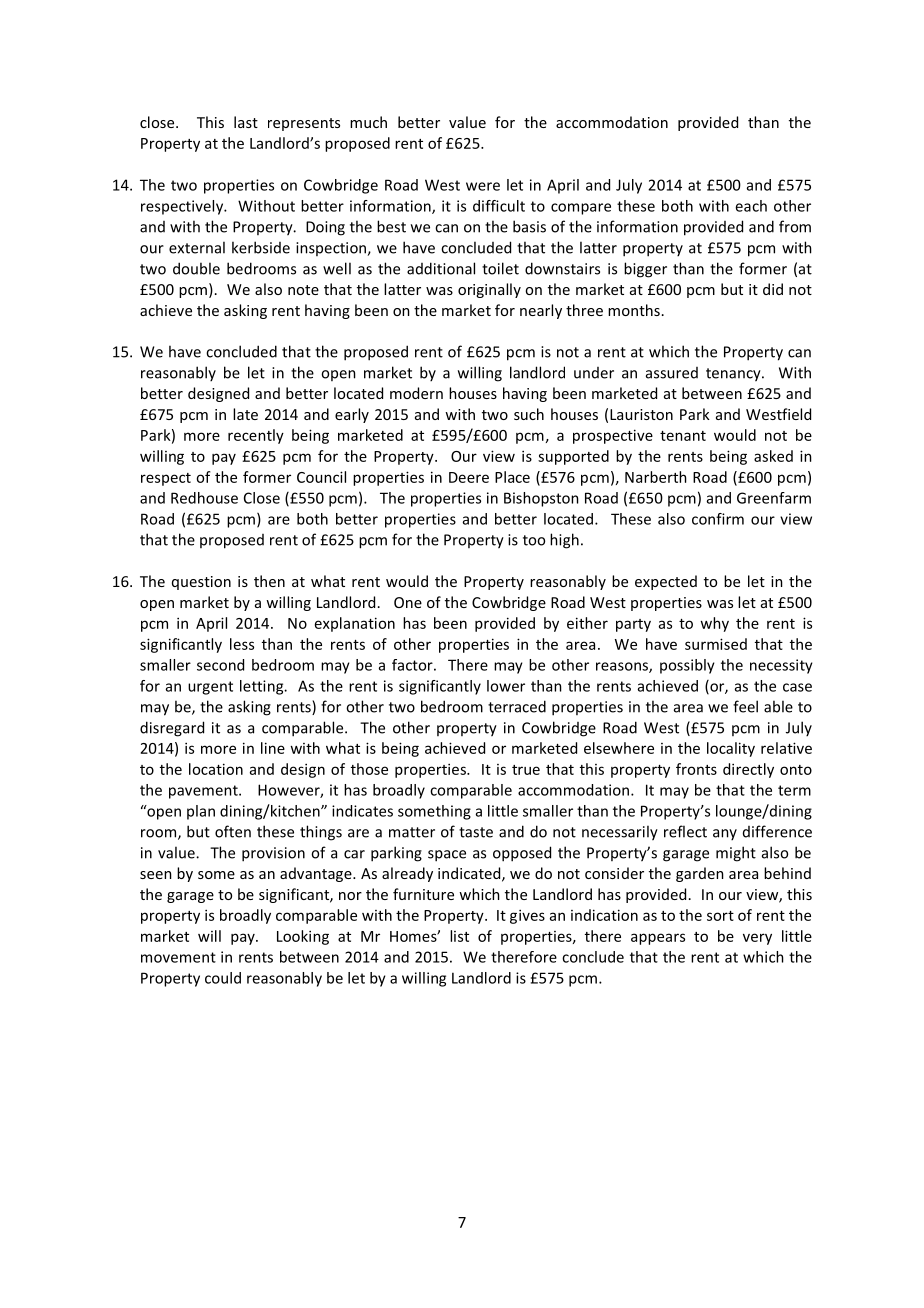  What do you see at coordinates (718, 519) in the document?
I see `confirm` at bounding box center [718, 519].
